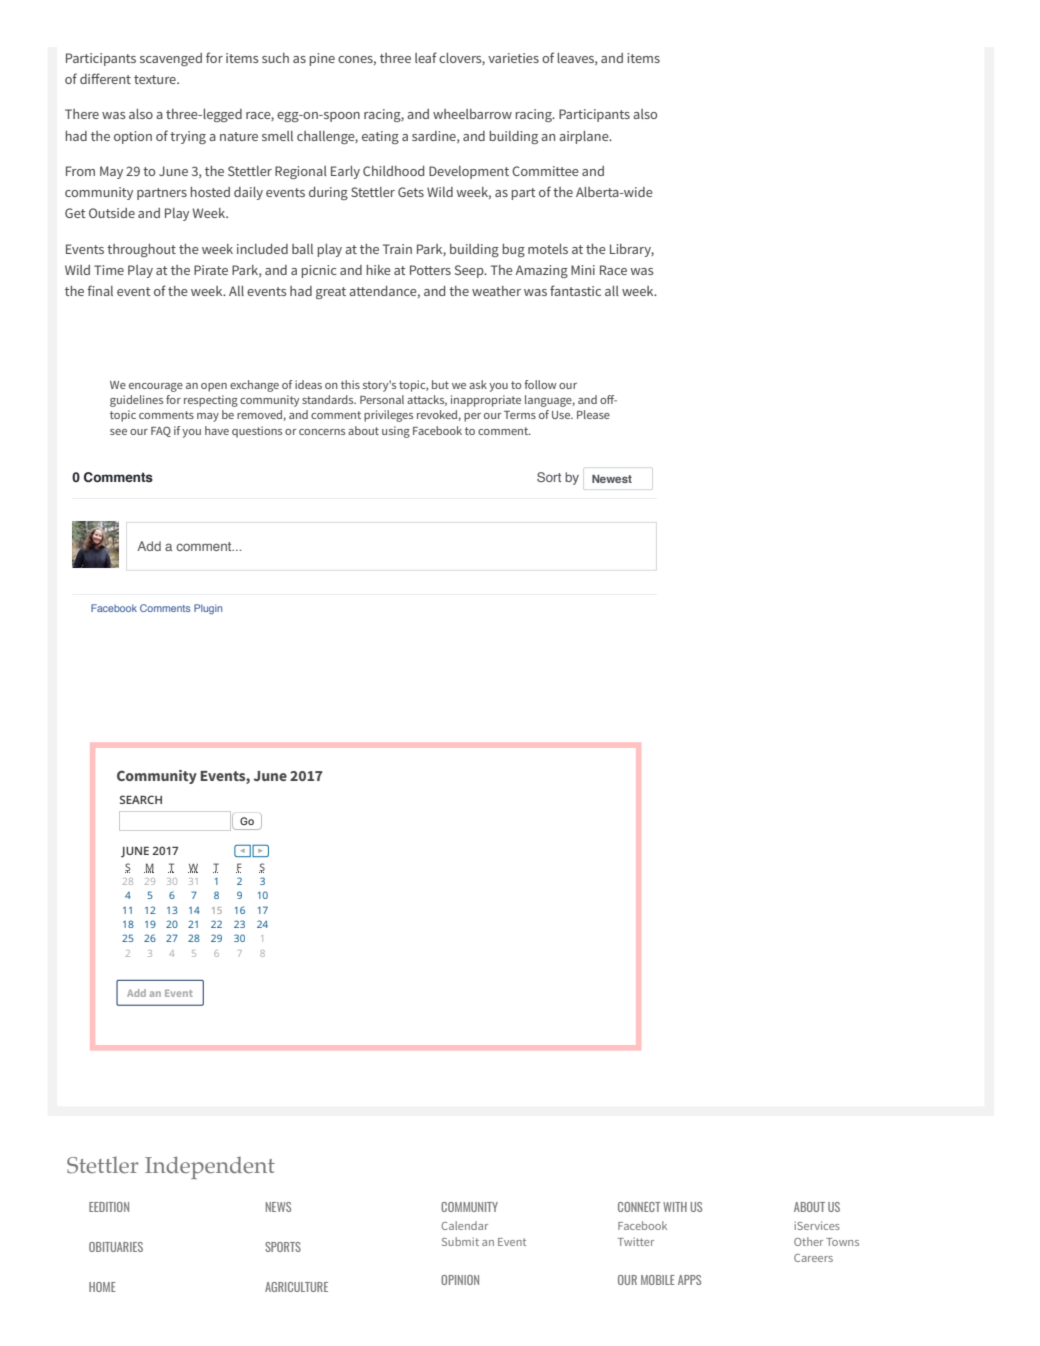 This screenshot has width=1040, height=1346. I want to click on texture, so click(156, 79).
